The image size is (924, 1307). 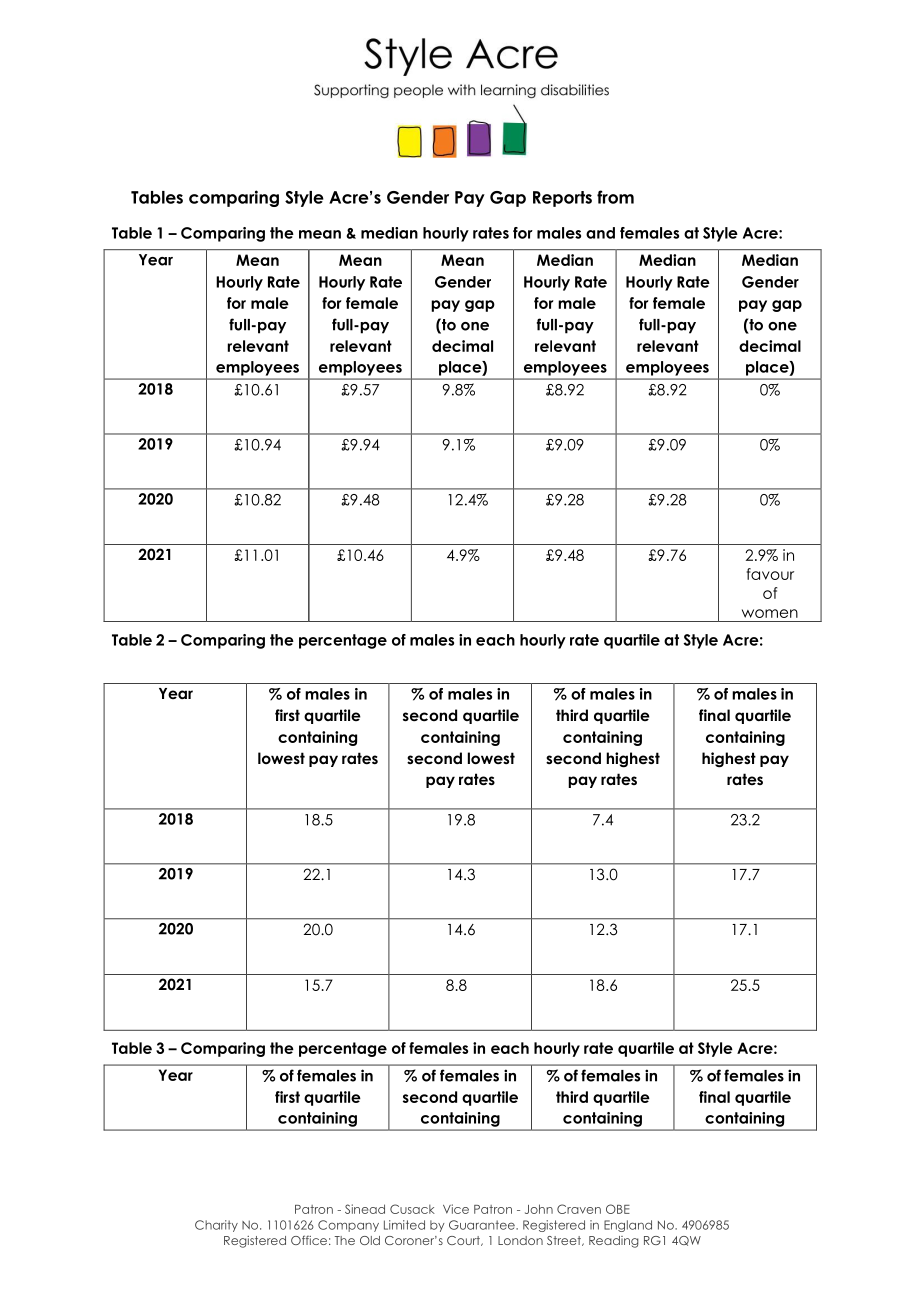 I want to click on Office, so click(x=309, y=1240).
